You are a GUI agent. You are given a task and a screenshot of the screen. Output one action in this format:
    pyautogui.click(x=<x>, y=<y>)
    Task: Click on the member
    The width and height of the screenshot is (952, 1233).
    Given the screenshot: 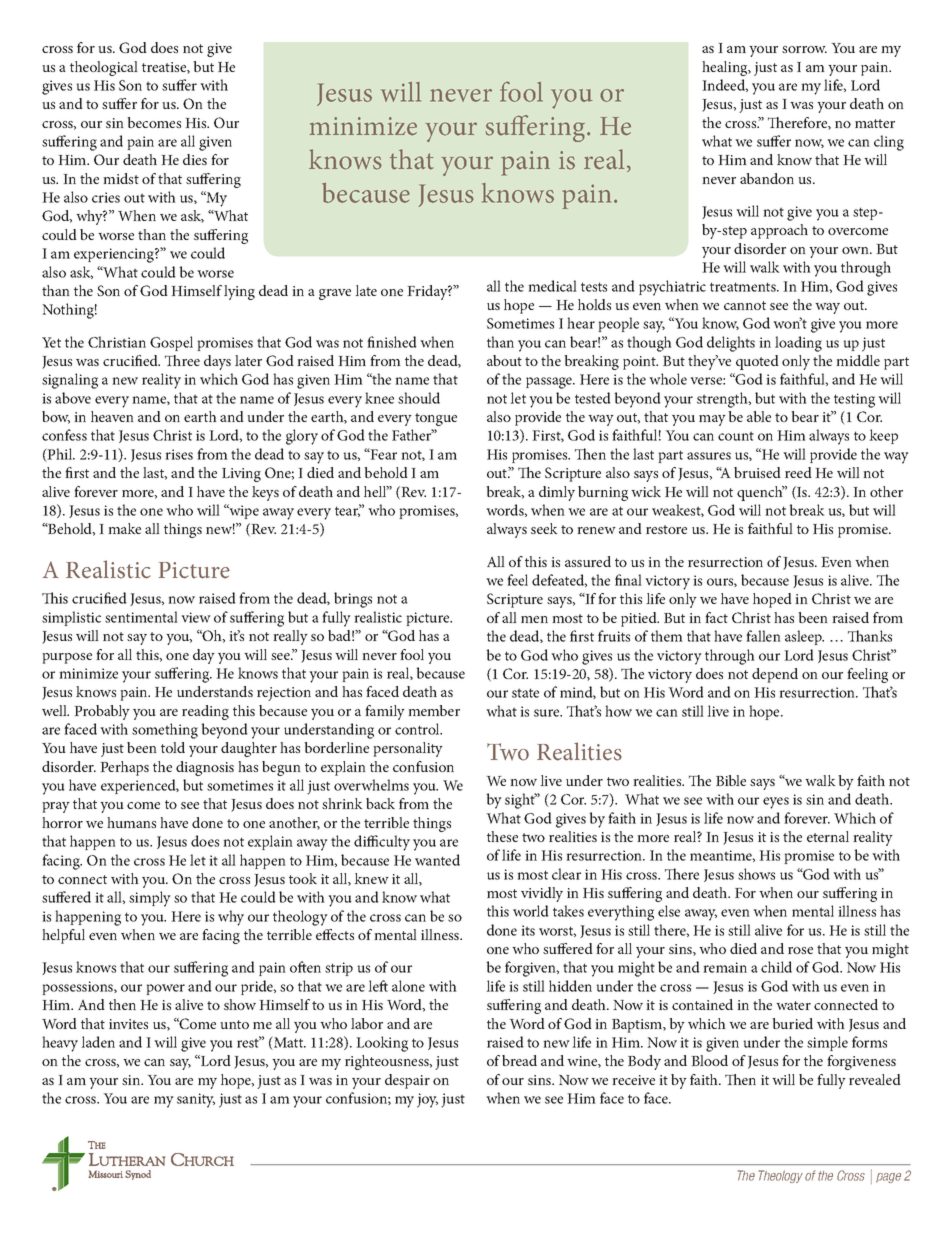 What is the action you would take?
    pyautogui.click(x=434, y=710)
